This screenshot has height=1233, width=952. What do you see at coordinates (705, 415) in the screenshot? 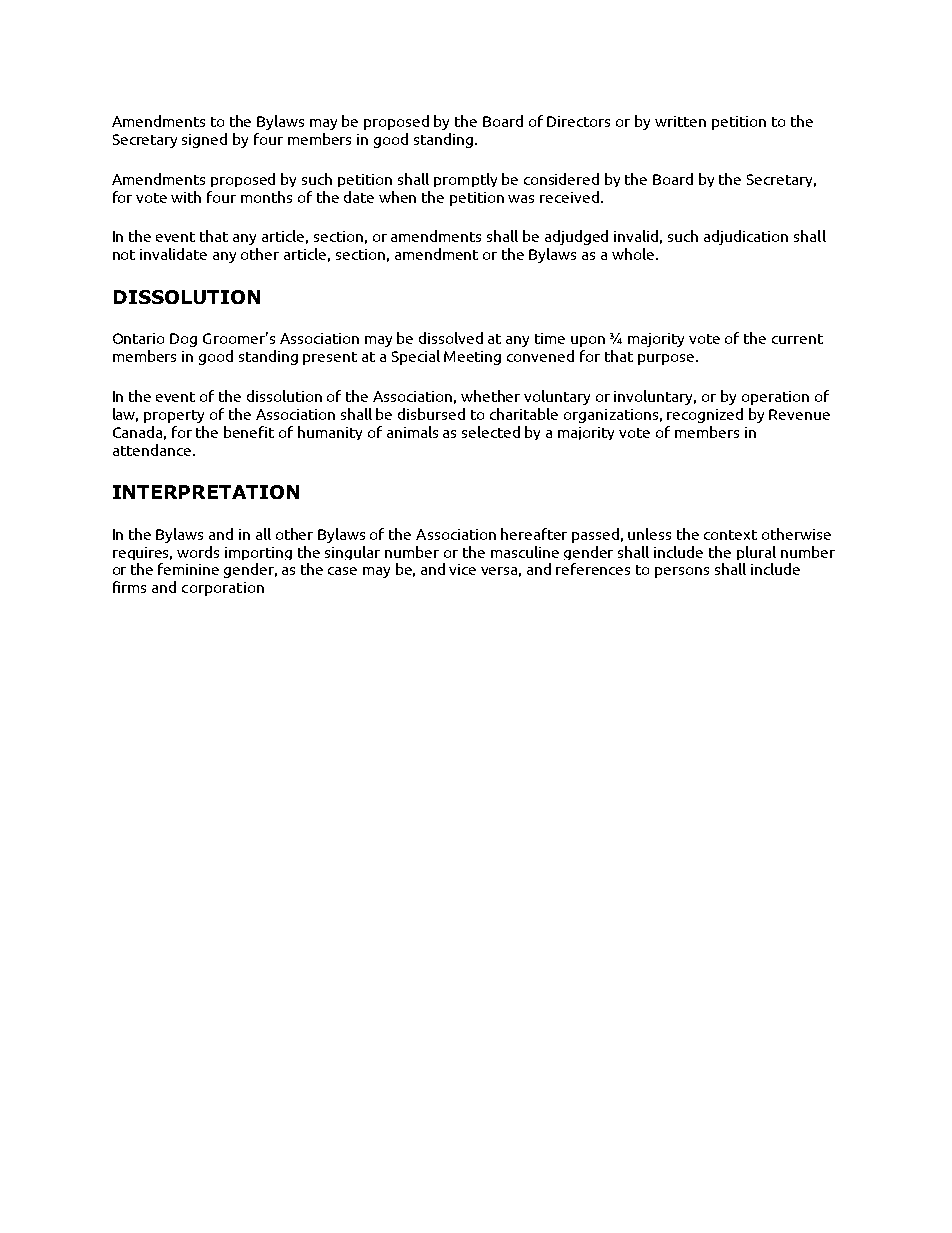
I see `recognized` at bounding box center [705, 415].
